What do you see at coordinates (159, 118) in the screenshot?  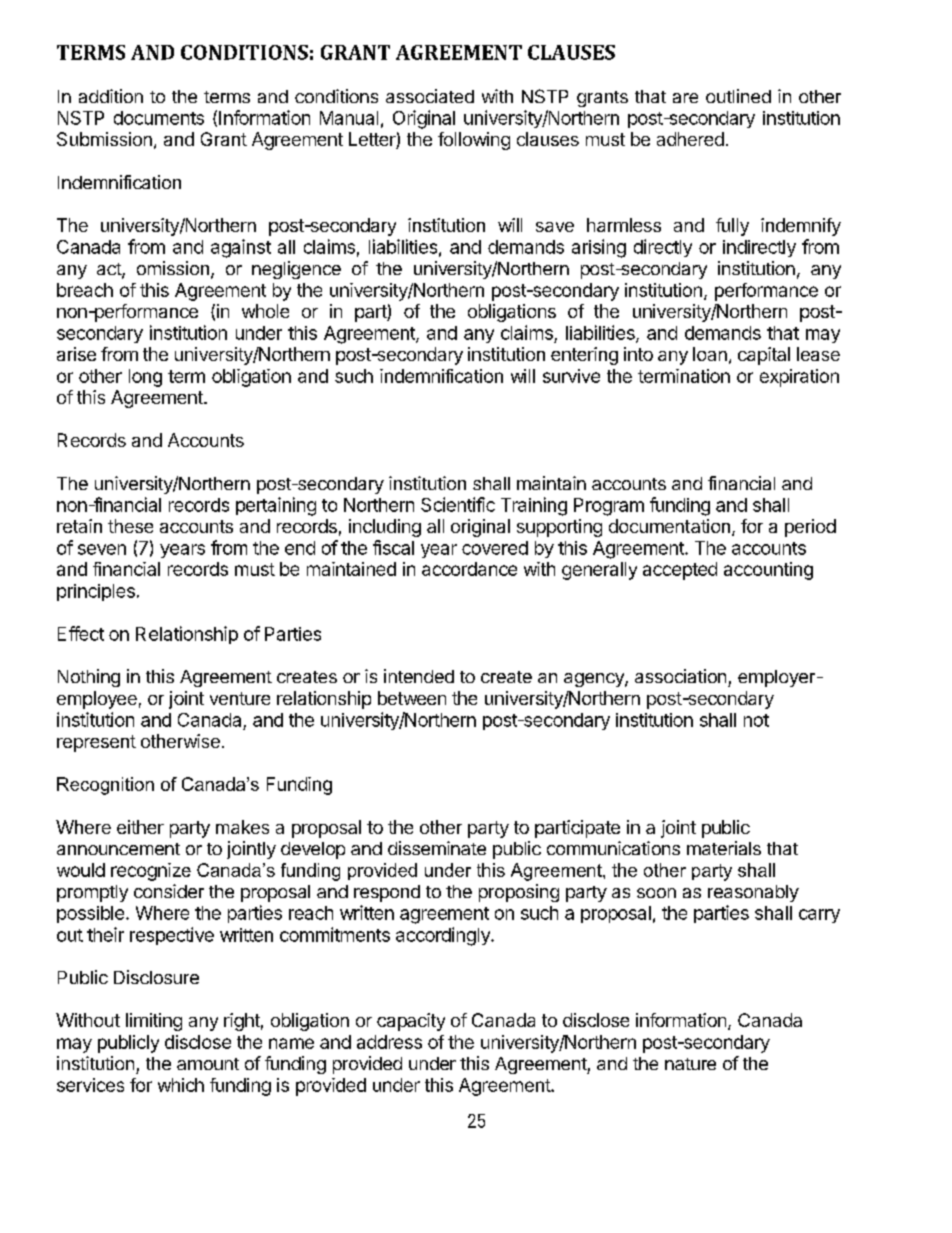 I see `documents` at bounding box center [159, 118].
